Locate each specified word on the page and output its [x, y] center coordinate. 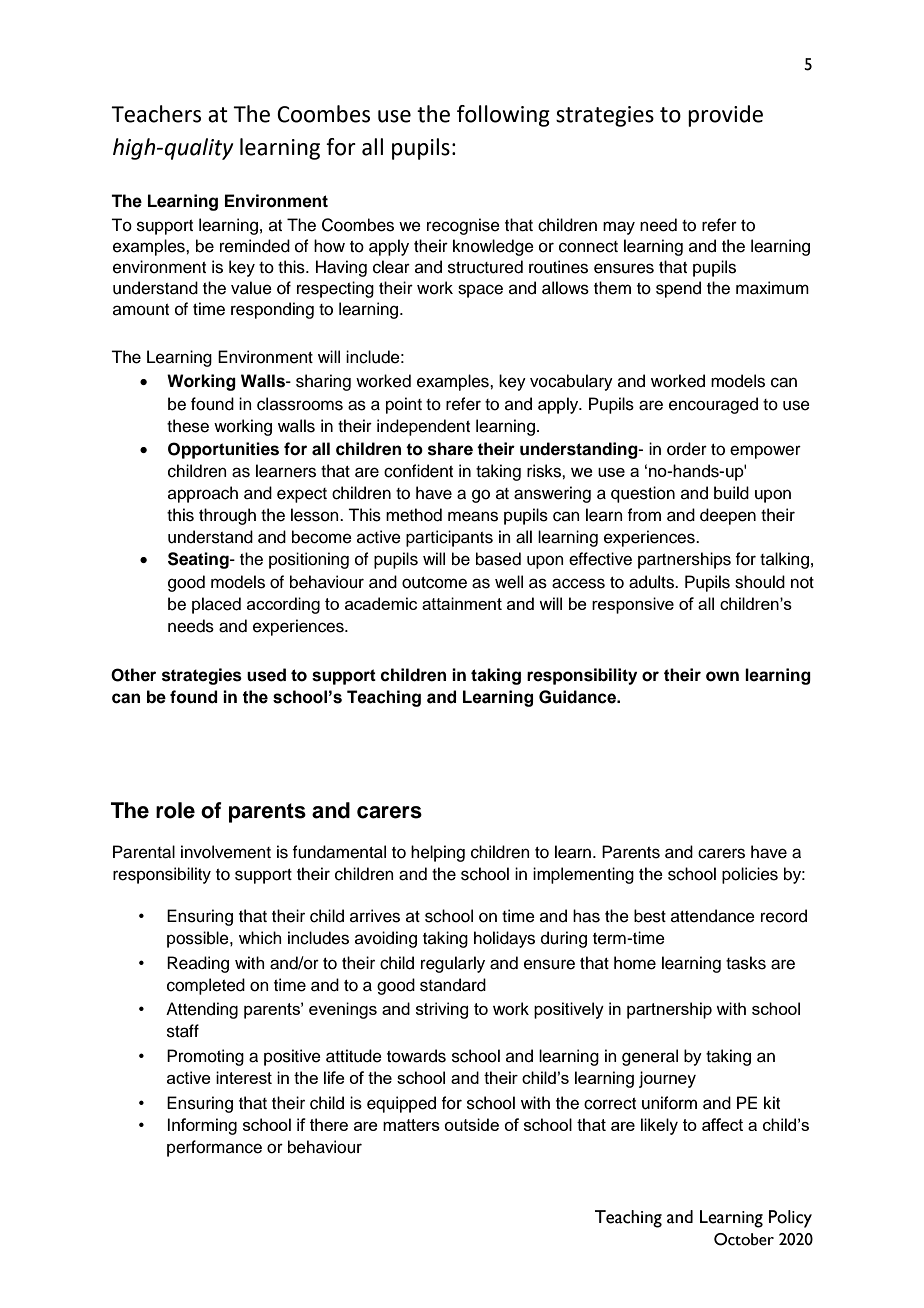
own [722, 676]
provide [725, 116]
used [266, 675]
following [503, 116]
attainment [462, 603]
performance [214, 1148]
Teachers [156, 114]
